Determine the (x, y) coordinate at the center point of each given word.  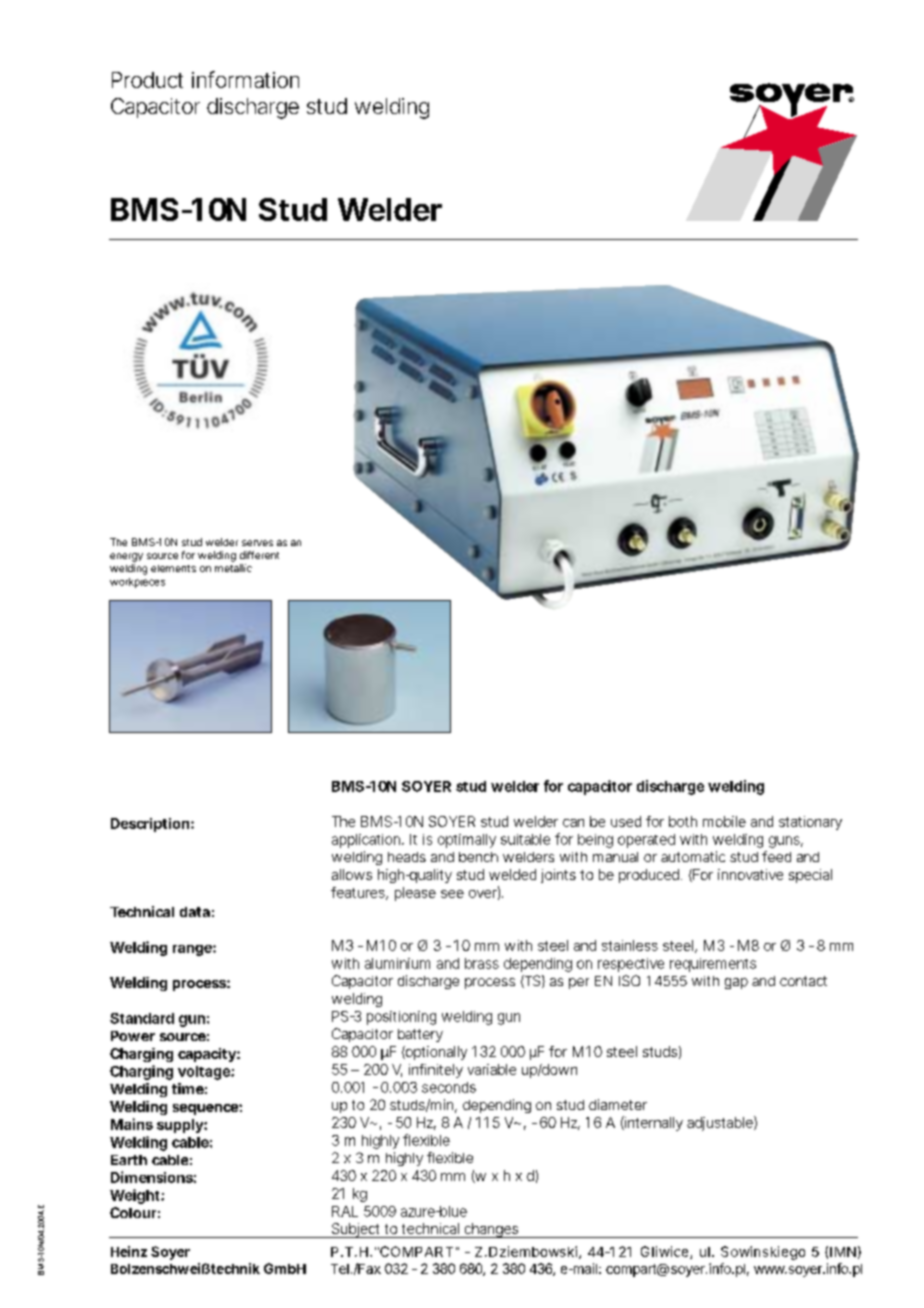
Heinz (129, 1251)
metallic (233, 568)
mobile (724, 821)
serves (257, 543)
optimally (467, 841)
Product (147, 80)
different (259, 555)
